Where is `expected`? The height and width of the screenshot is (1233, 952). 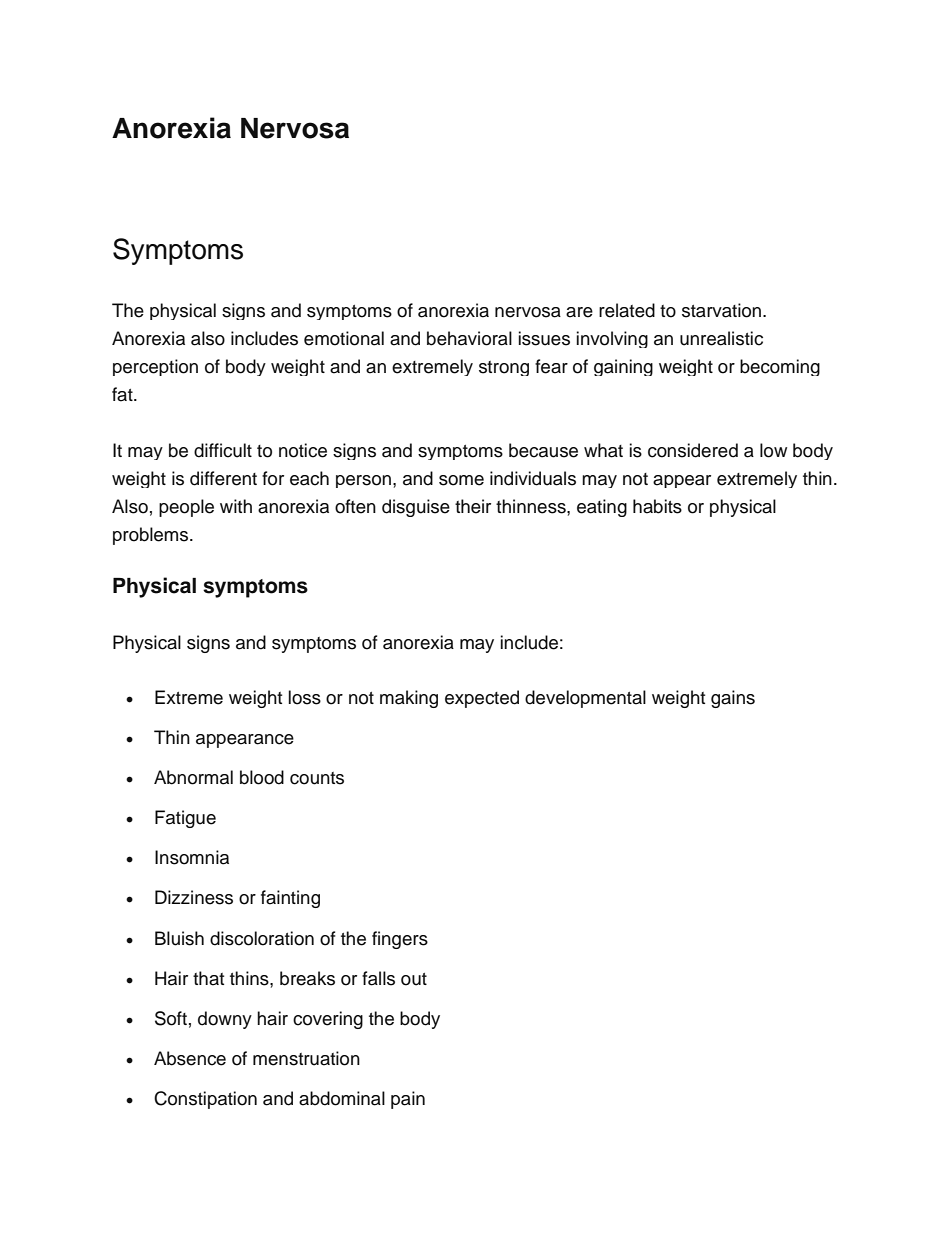
expected is located at coordinates (482, 699).
